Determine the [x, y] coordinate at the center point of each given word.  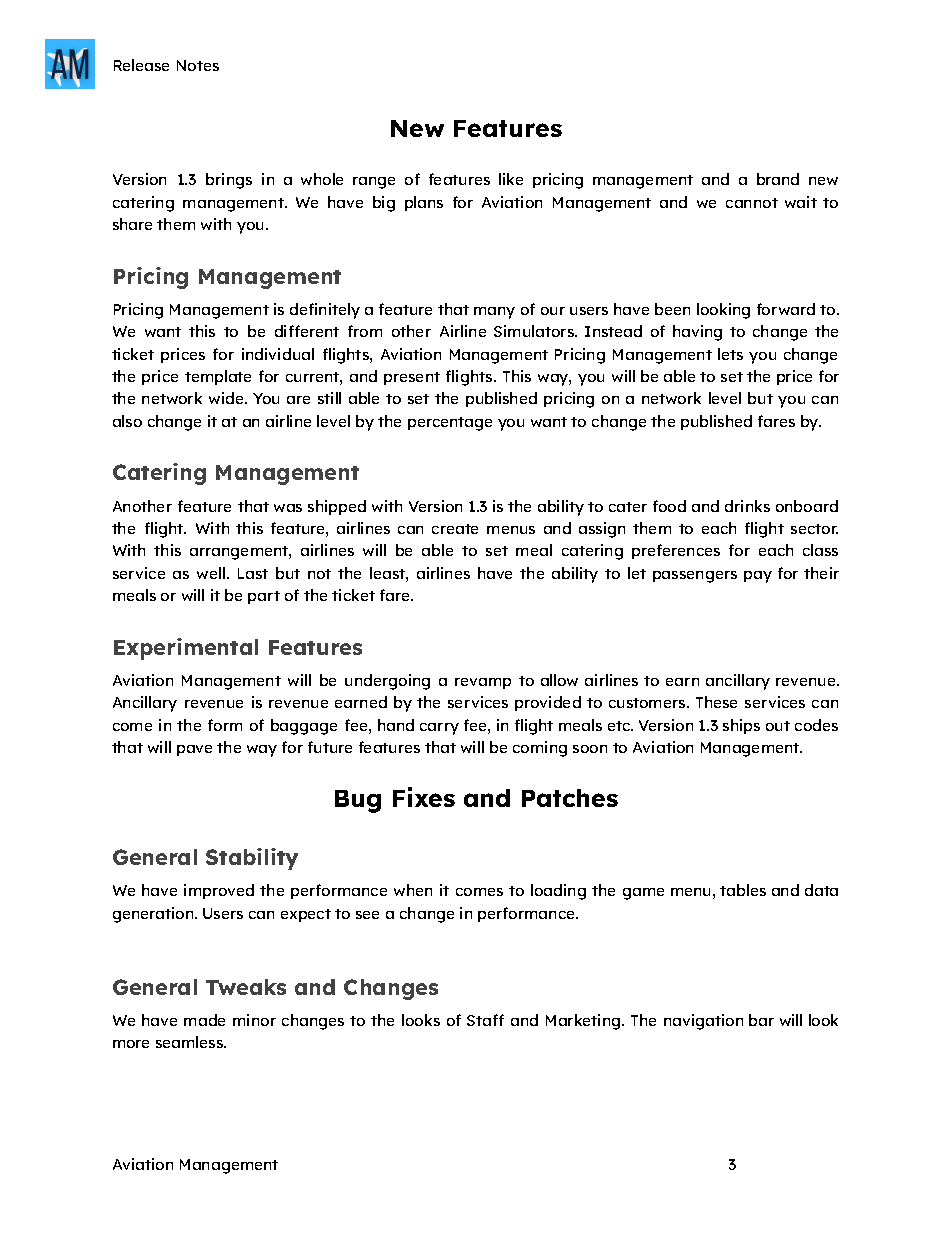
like [511, 179]
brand [778, 179]
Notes [198, 65]
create [455, 529]
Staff [485, 1020]
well [211, 573]
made [204, 1020]
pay [758, 577]
